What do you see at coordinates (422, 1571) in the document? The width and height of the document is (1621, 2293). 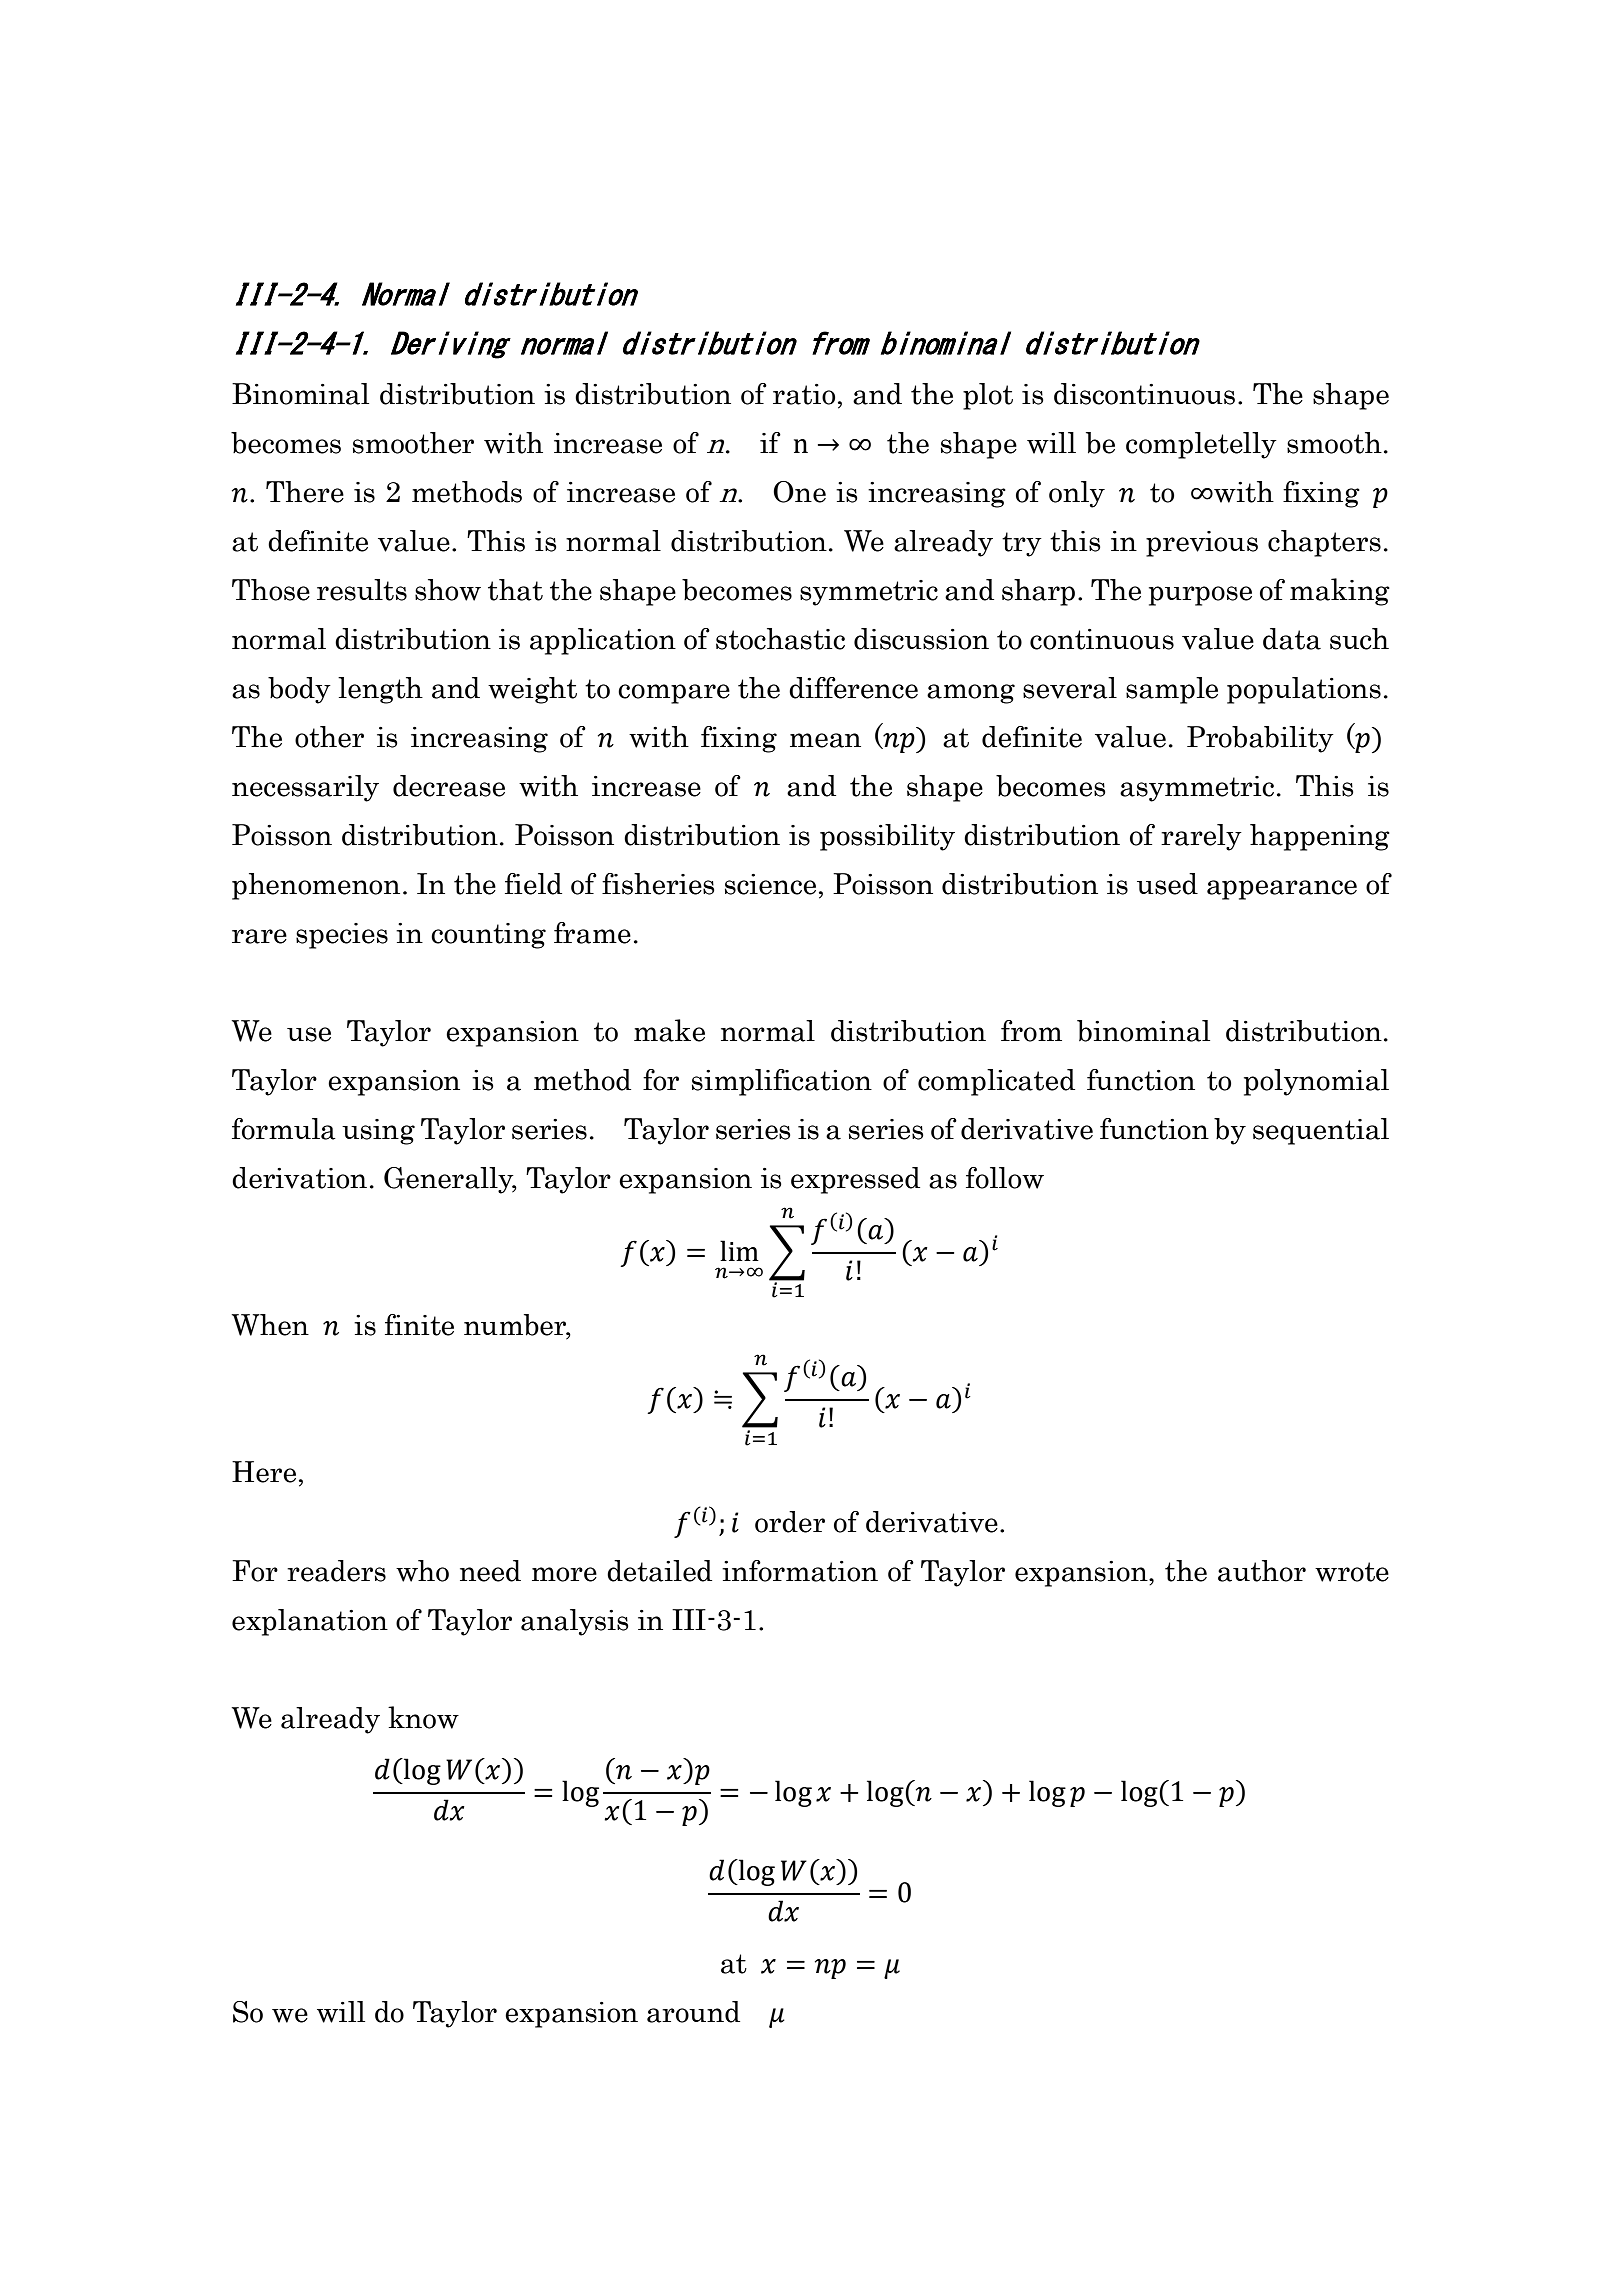 I see `who` at bounding box center [422, 1571].
